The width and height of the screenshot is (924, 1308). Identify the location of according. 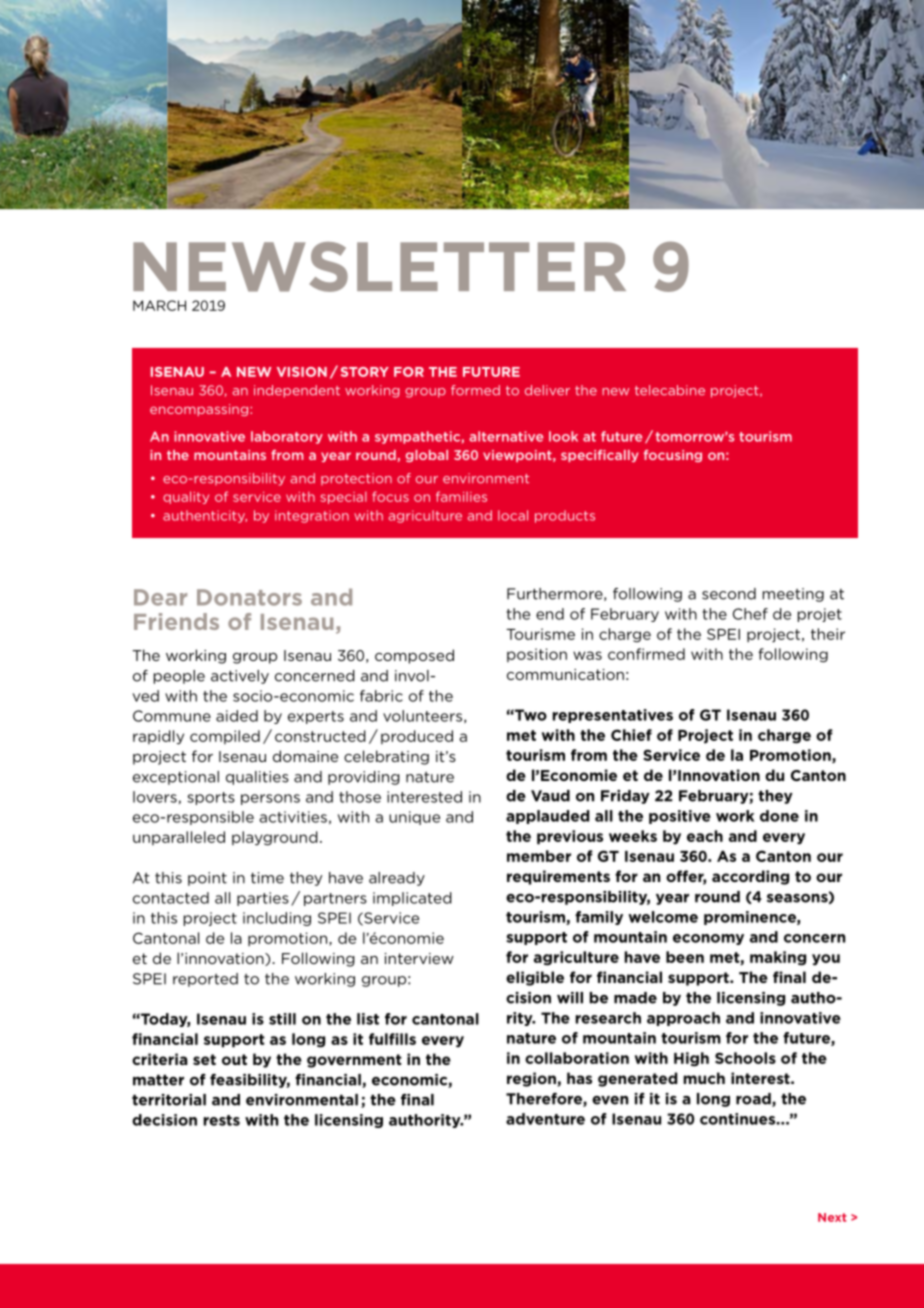
(750, 877).
